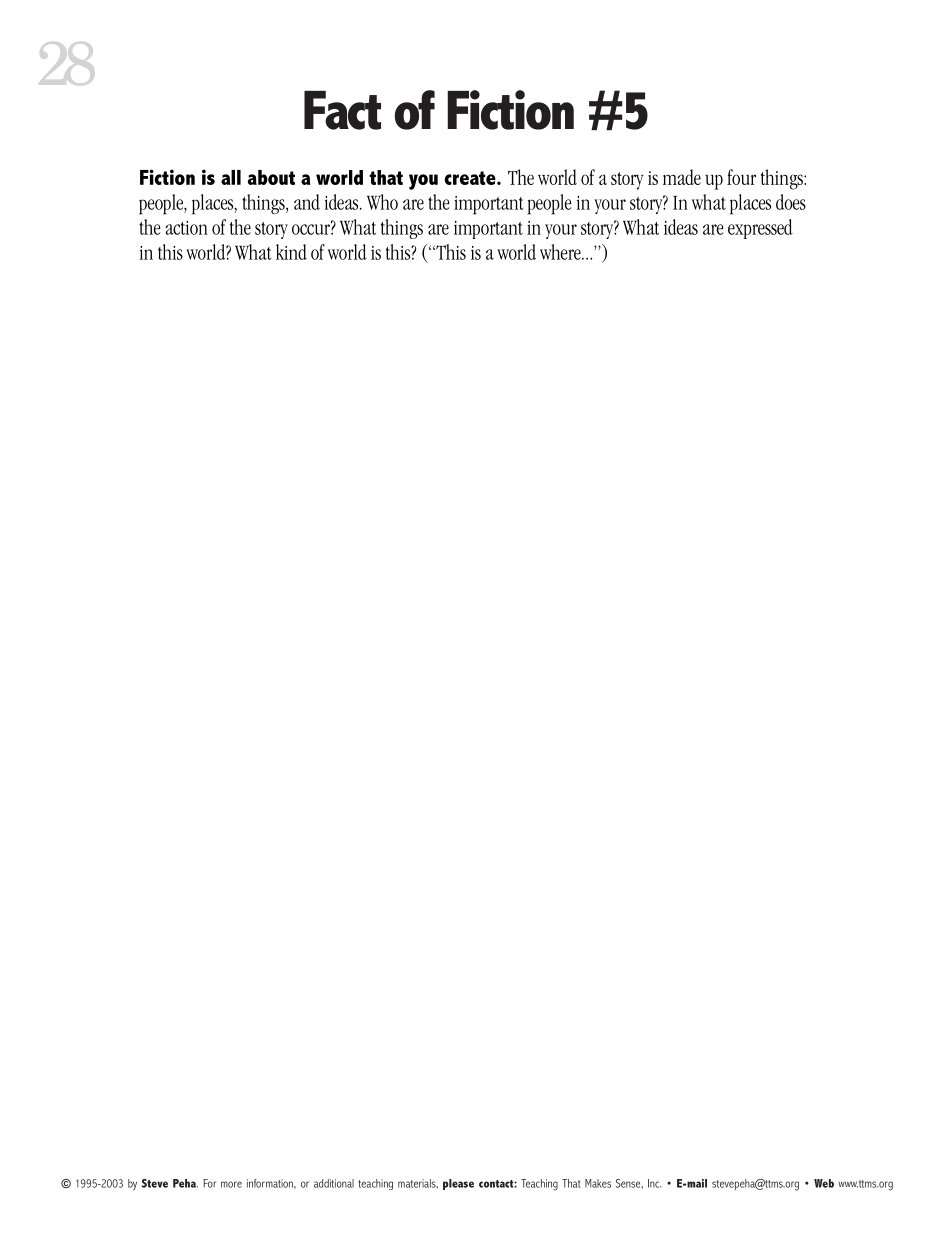 This screenshot has height=1233, width=952. What do you see at coordinates (741, 177) in the screenshot?
I see `four` at bounding box center [741, 177].
